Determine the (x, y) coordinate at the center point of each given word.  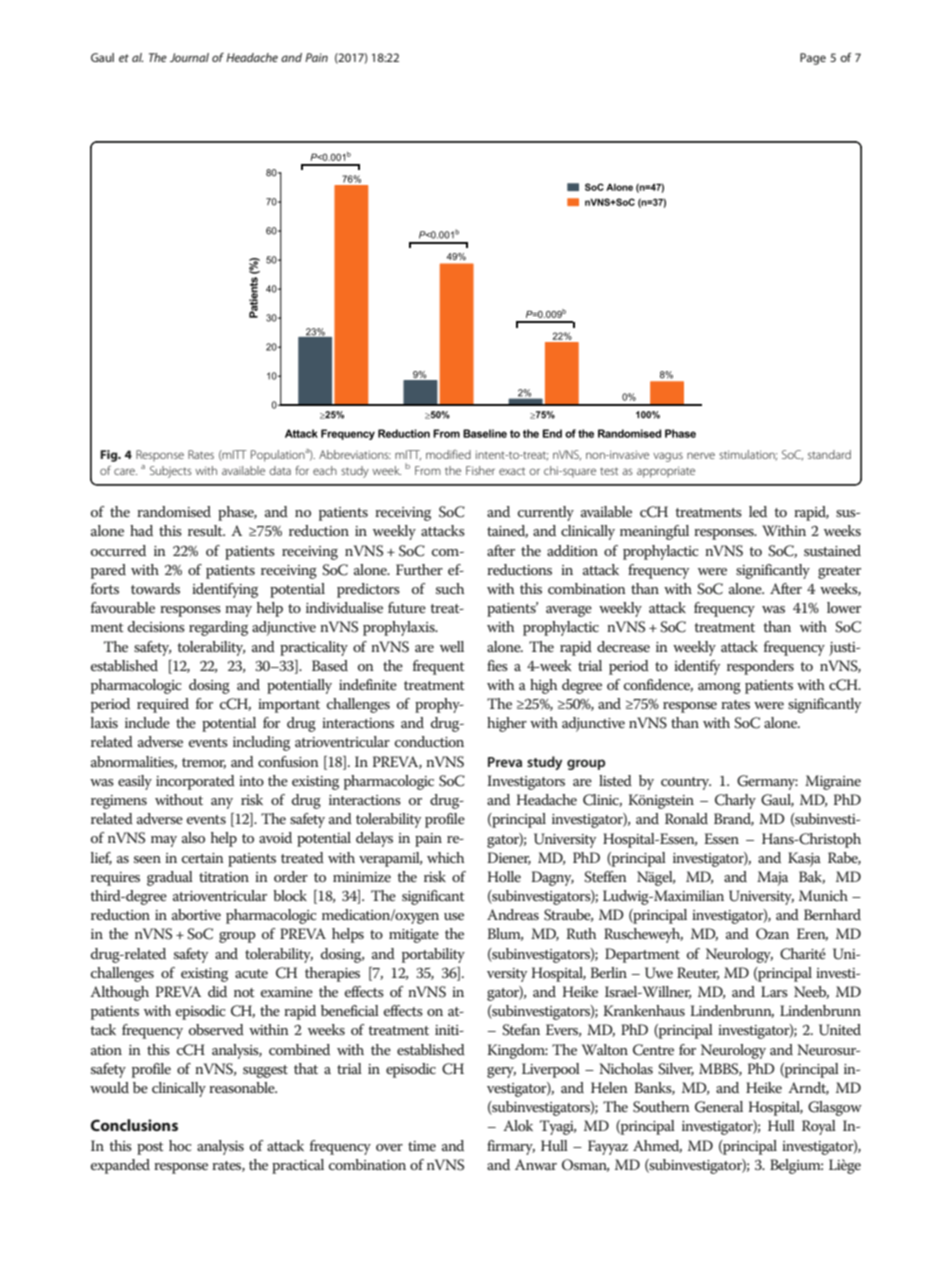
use (454, 916)
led (758, 511)
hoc (180, 1145)
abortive (196, 914)
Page (813, 59)
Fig (110, 456)
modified (448, 454)
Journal (189, 57)
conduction (429, 741)
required (163, 705)
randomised (174, 511)
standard (829, 454)
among (719, 688)
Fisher (480, 470)
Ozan (772, 934)
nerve (701, 455)
